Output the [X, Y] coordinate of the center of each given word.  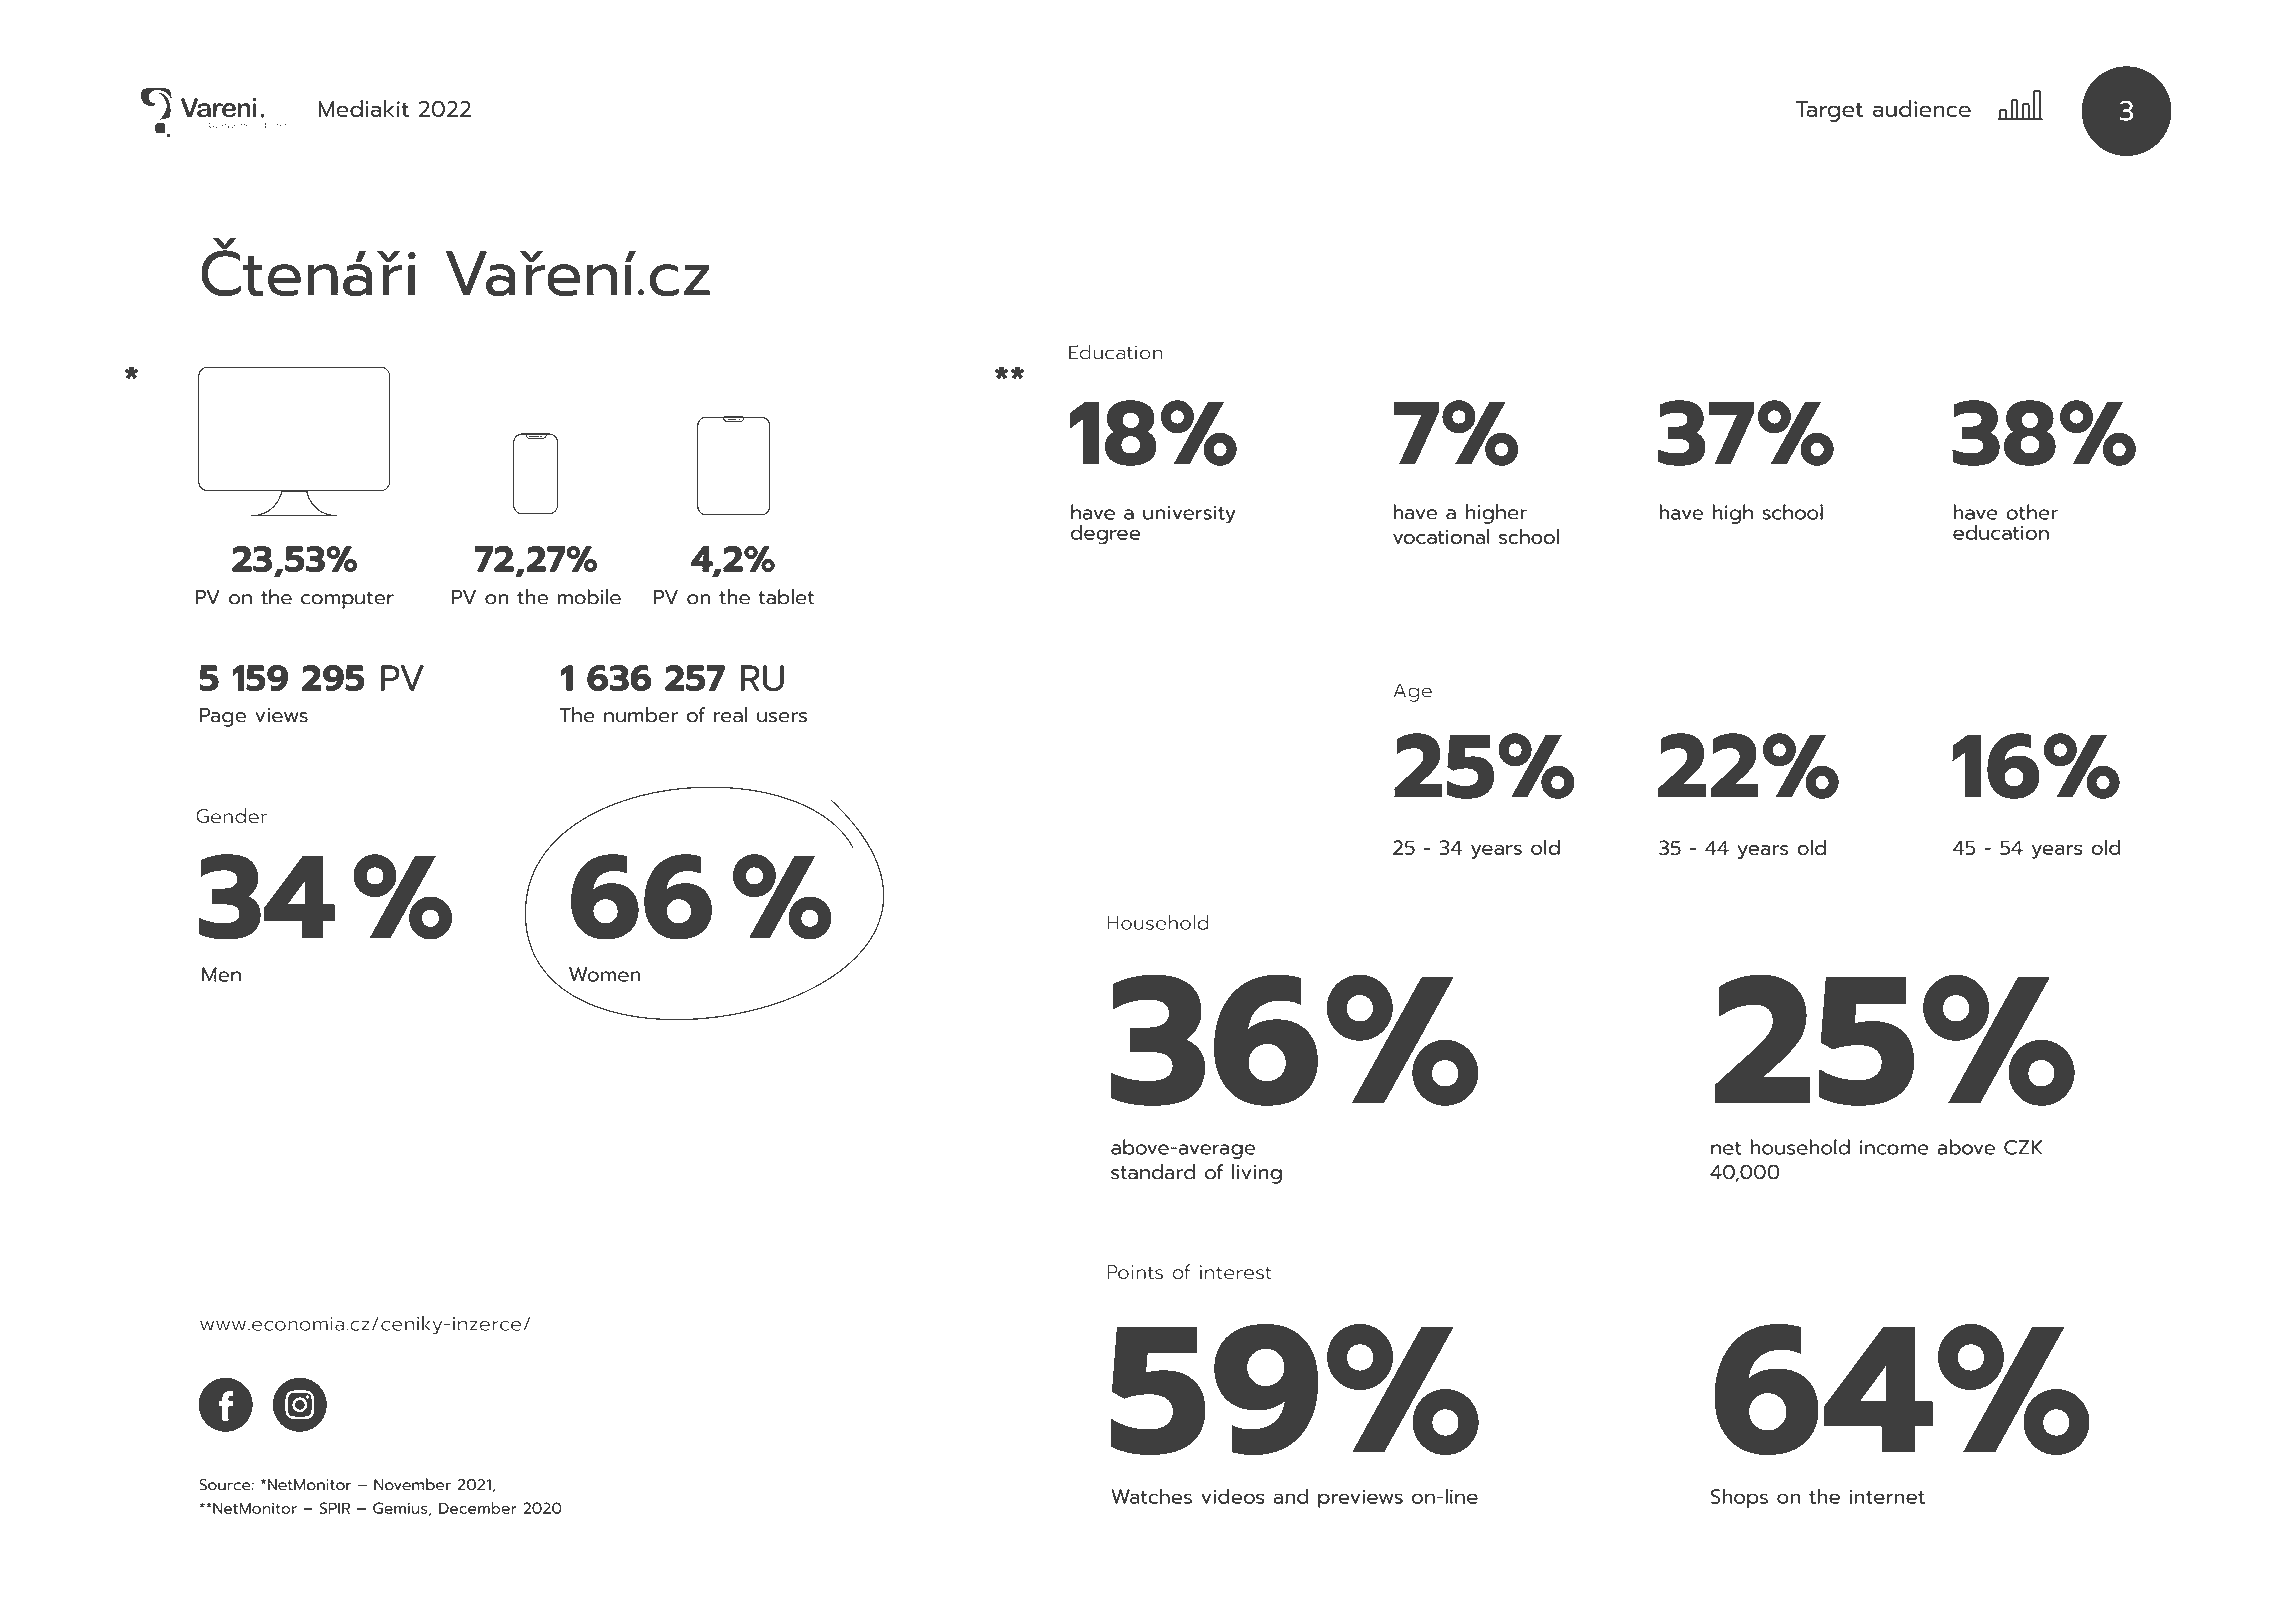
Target [1829, 111]
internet [1887, 1496]
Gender [232, 816]
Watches [1151, 1496]
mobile [589, 597]
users [782, 717]
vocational [1441, 536]
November [412, 1484]
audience [1922, 108]
